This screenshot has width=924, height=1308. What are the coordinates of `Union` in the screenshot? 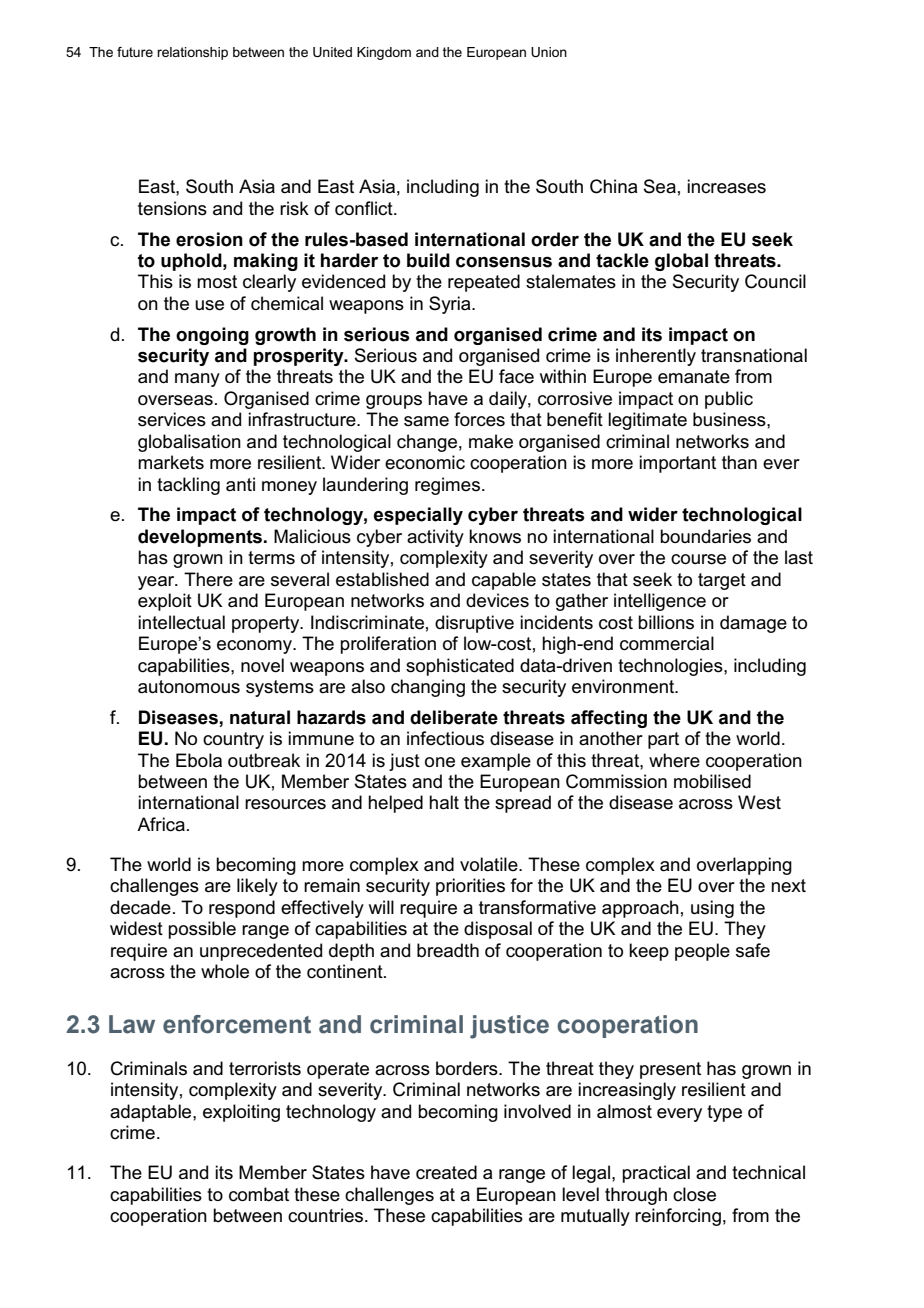 It's located at (549, 52).
